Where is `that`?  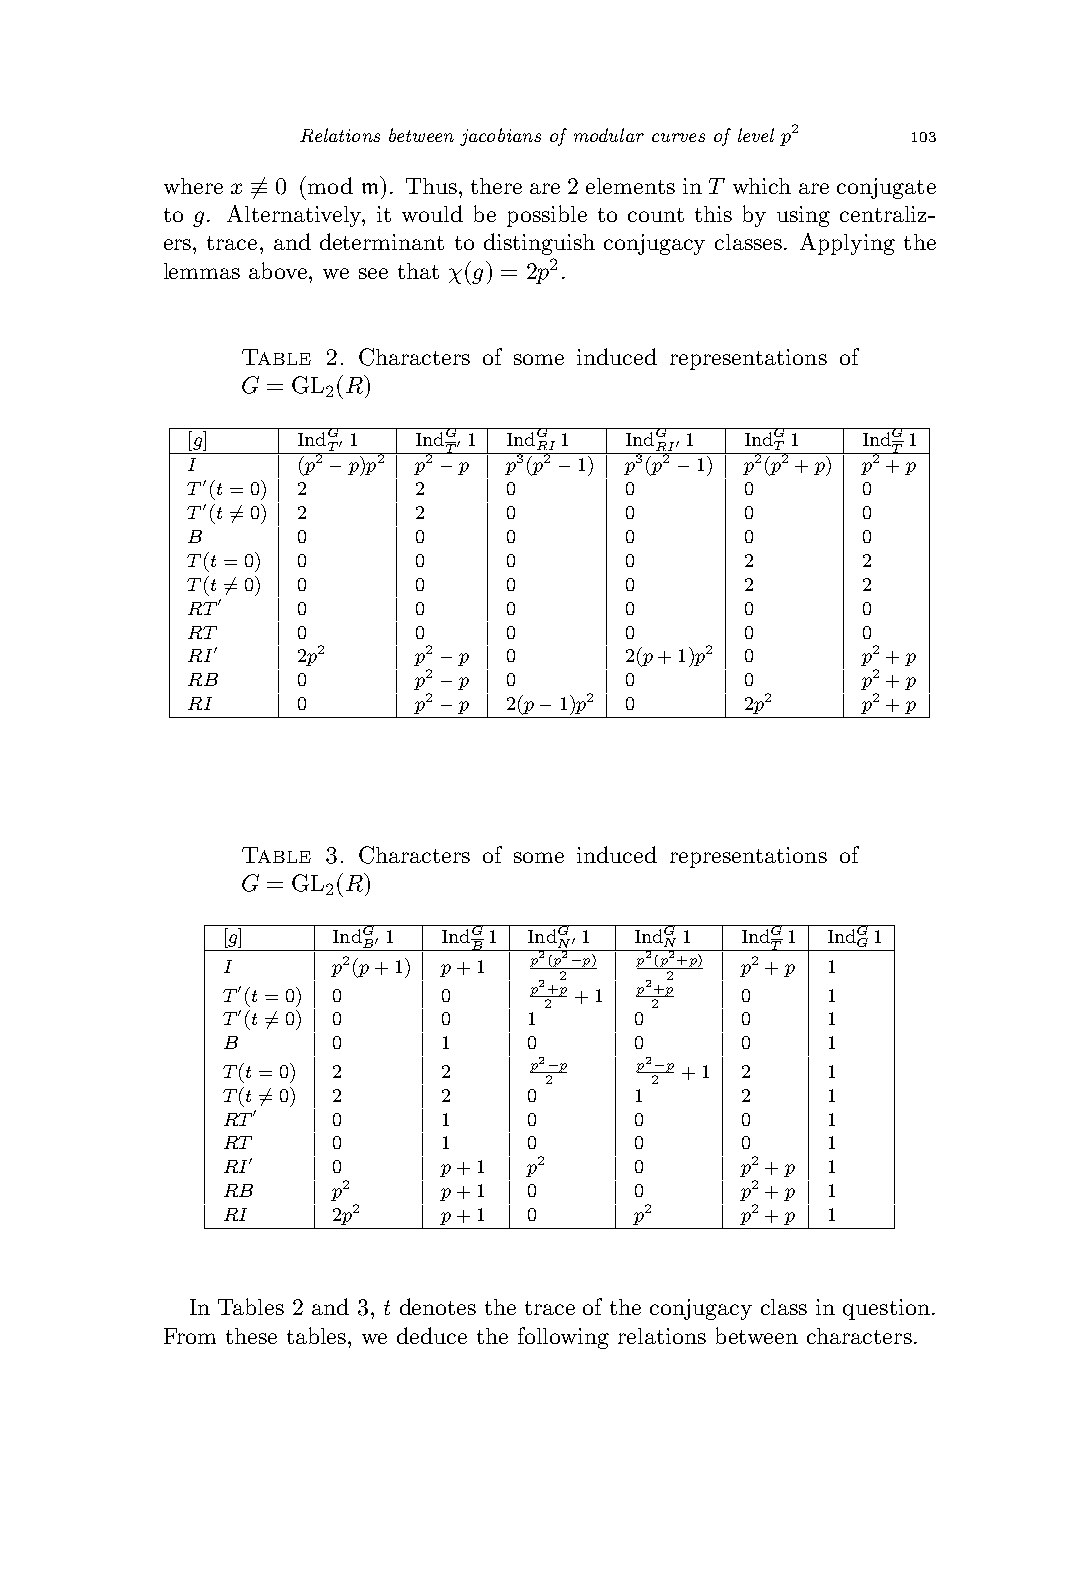
that is located at coordinates (418, 271).
